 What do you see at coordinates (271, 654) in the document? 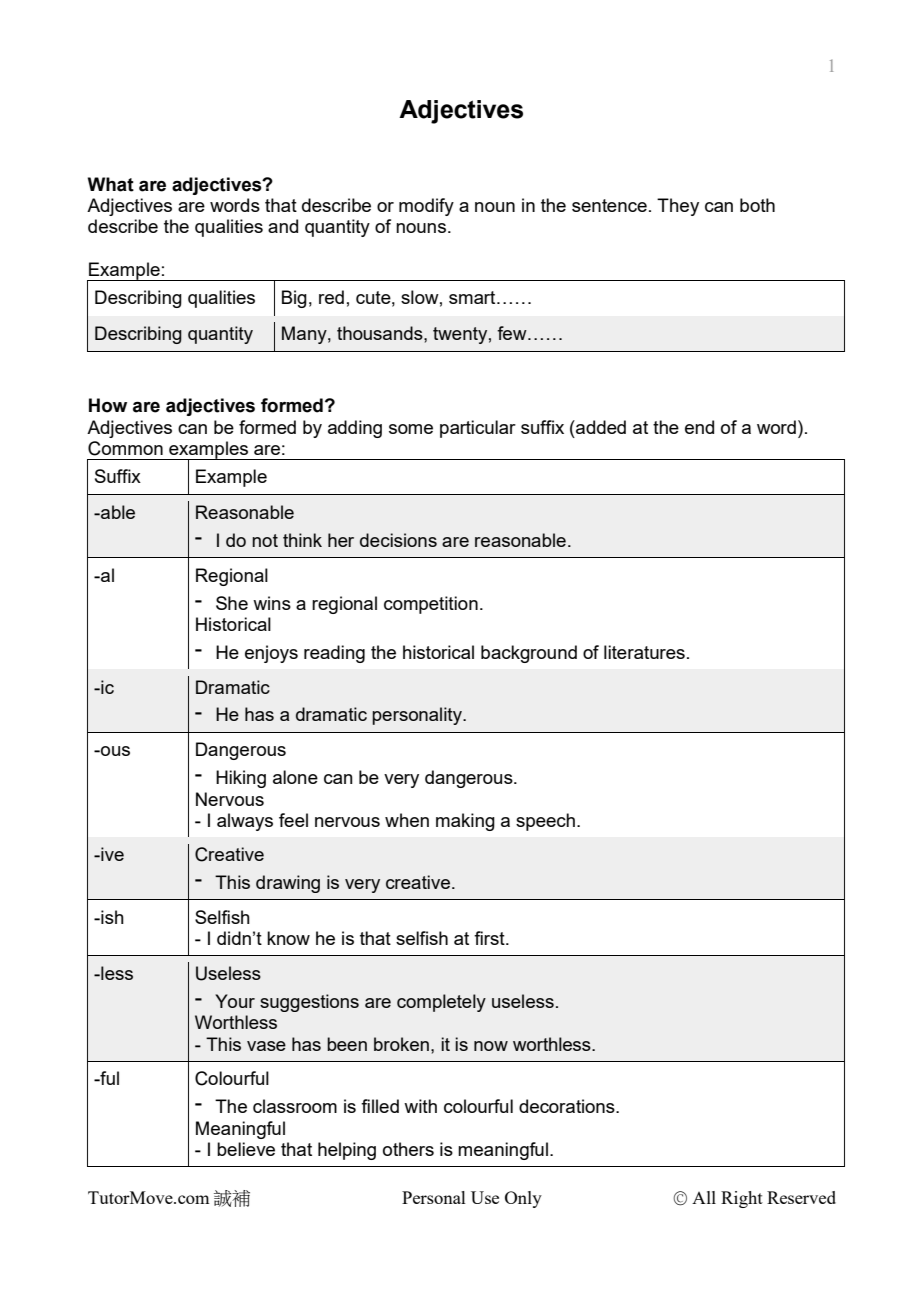
I see `enjoys` at bounding box center [271, 654].
